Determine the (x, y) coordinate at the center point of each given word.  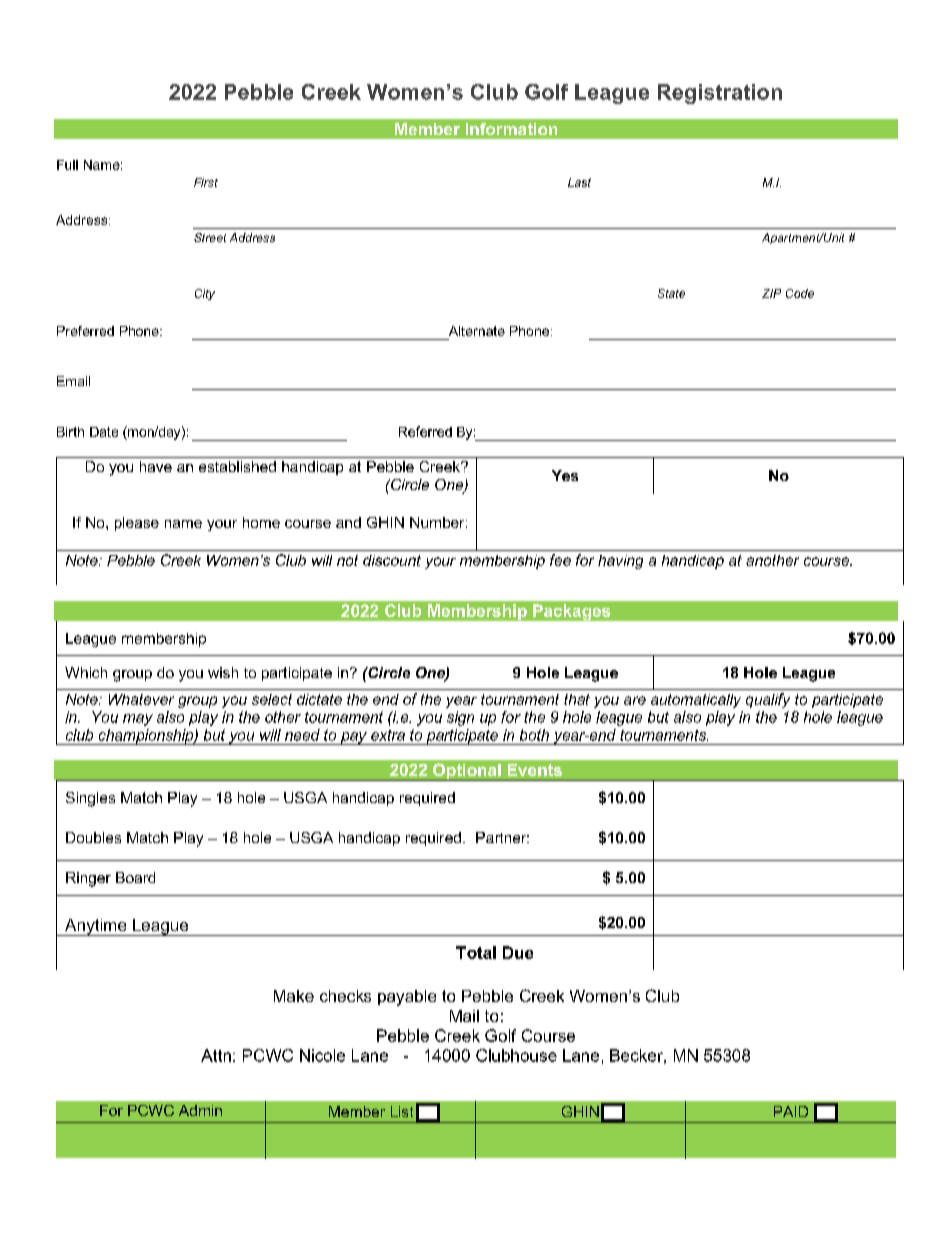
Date (104, 432)
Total (476, 952)
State (671, 293)
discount (392, 560)
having (620, 562)
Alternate (477, 331)
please (137, 524)
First (206, 182)
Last (579, 182)
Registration (720, 94)
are (635, 700)
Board (135, 877)
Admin (200, 1110)
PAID (791, 1111)
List (402, 1111)
